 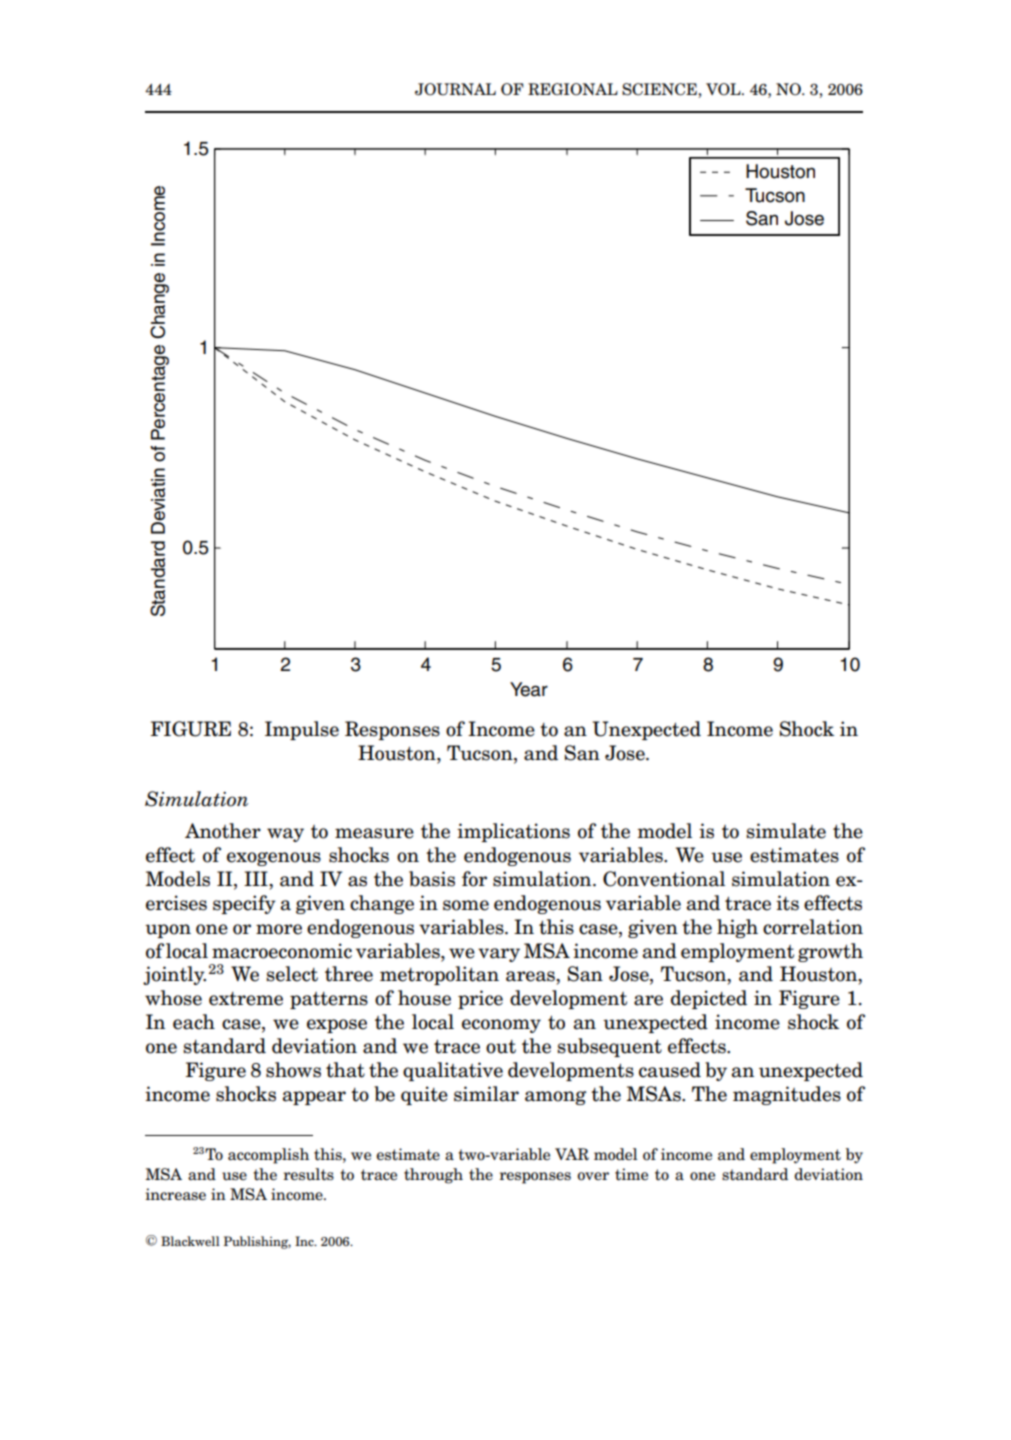 What do you see at coordinates (631, 1174) in the page?
I see `time` at bounding box center [631, 1174].
